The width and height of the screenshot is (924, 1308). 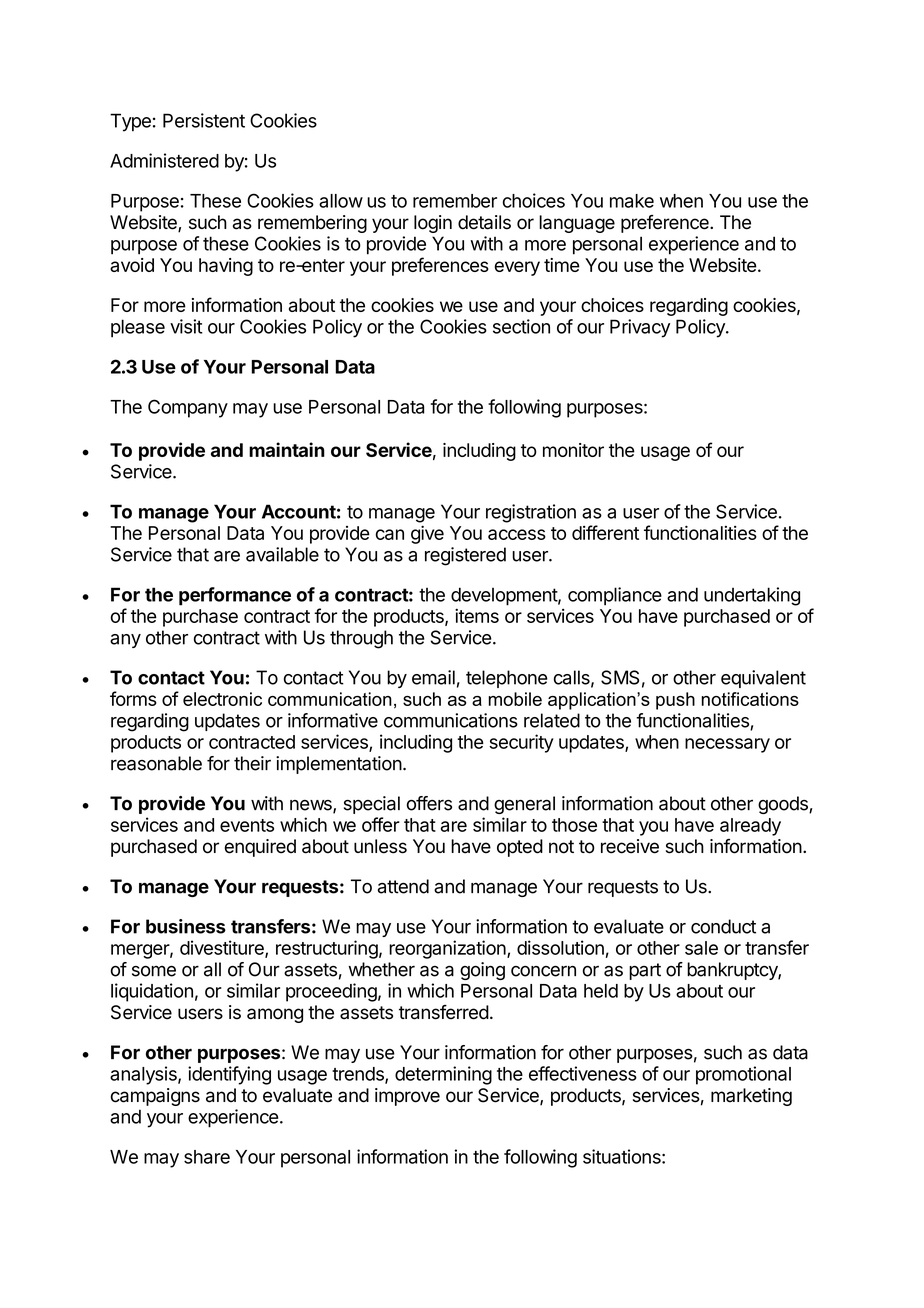 I want to click on marketing, so click(x=751, y=1097).
